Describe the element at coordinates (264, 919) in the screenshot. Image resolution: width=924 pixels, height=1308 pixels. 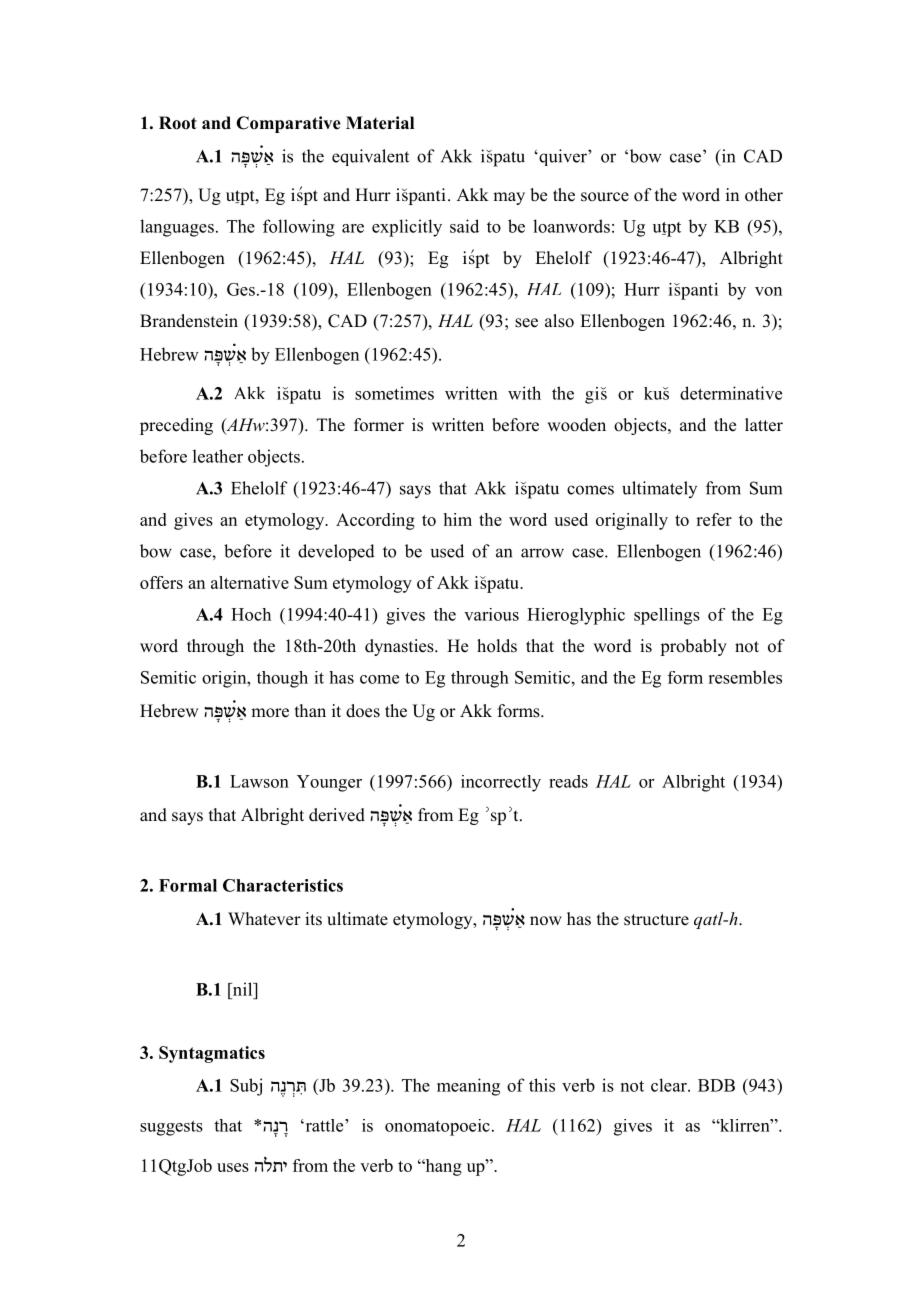
I see `Whatever` at that location.
